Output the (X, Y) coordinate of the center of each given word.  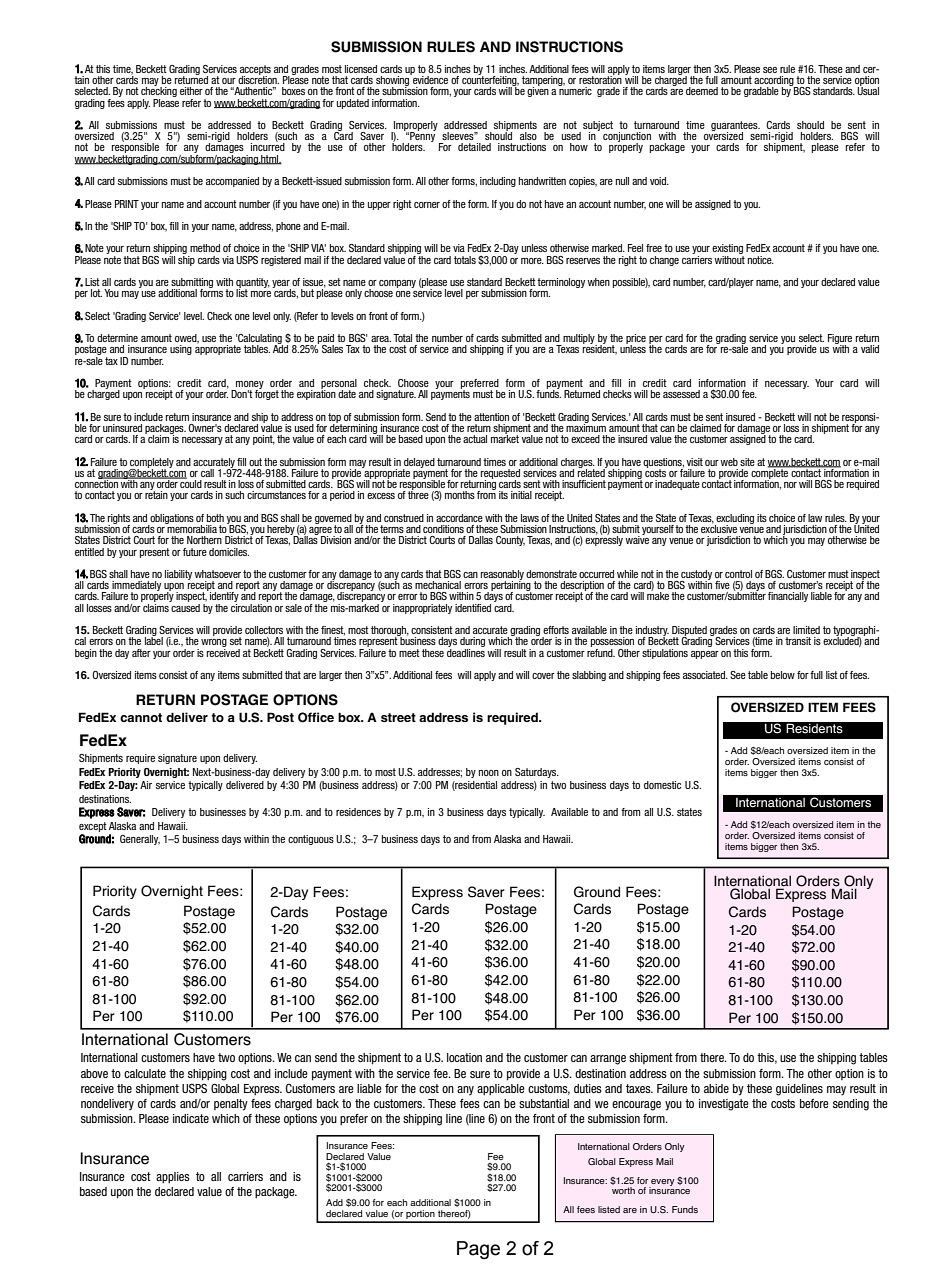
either (191, 91)
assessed (681, 394)
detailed (474, 147)
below (783, 675)
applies (173, 1177)
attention (491, 417)
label (154, 640)
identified (473, 608)
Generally (140, 840)
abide (716, 1088)
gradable (761, 92)
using (181, 350)
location (464, 1057)
